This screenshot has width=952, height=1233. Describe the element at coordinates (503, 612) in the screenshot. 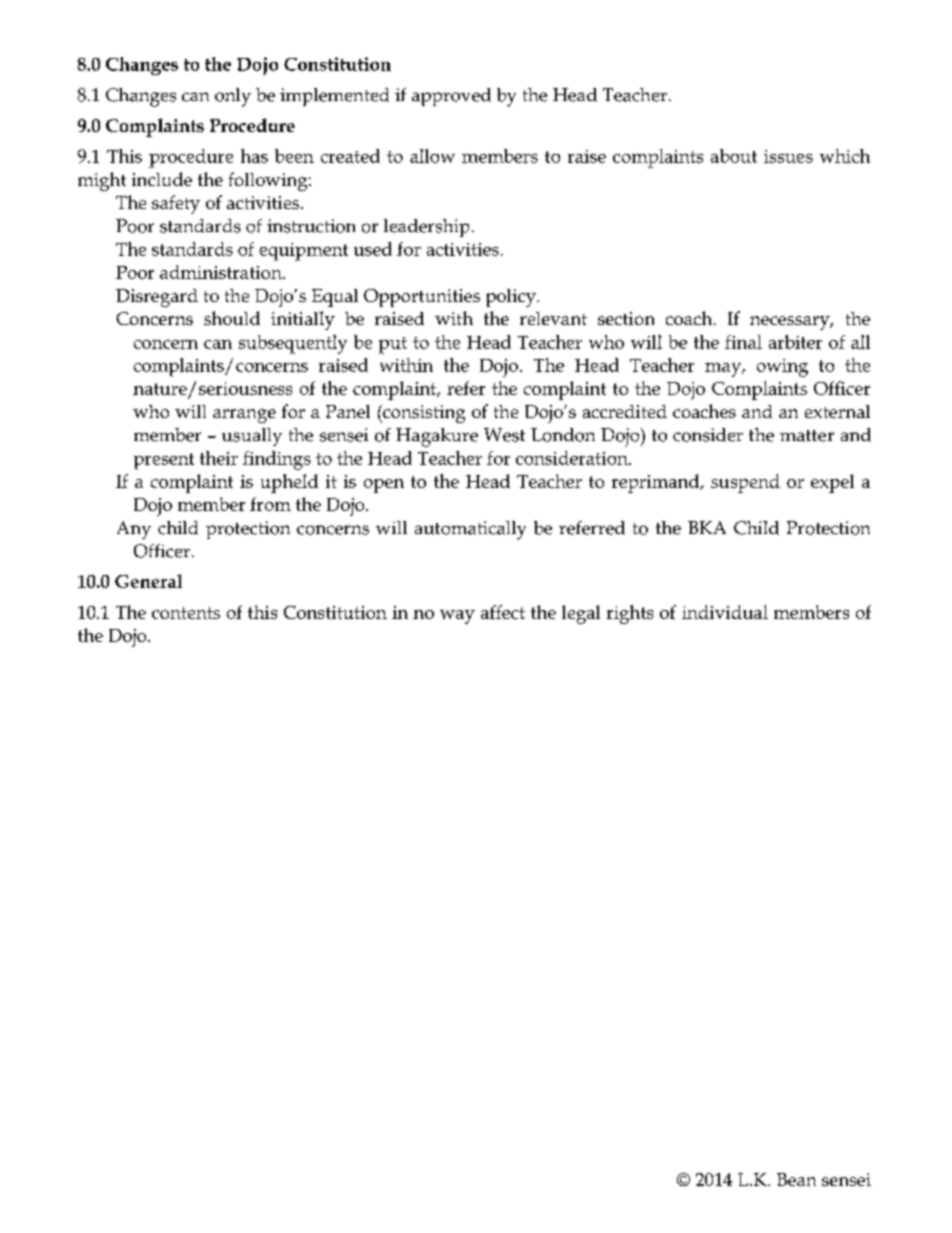

I see `affect` at that location.
